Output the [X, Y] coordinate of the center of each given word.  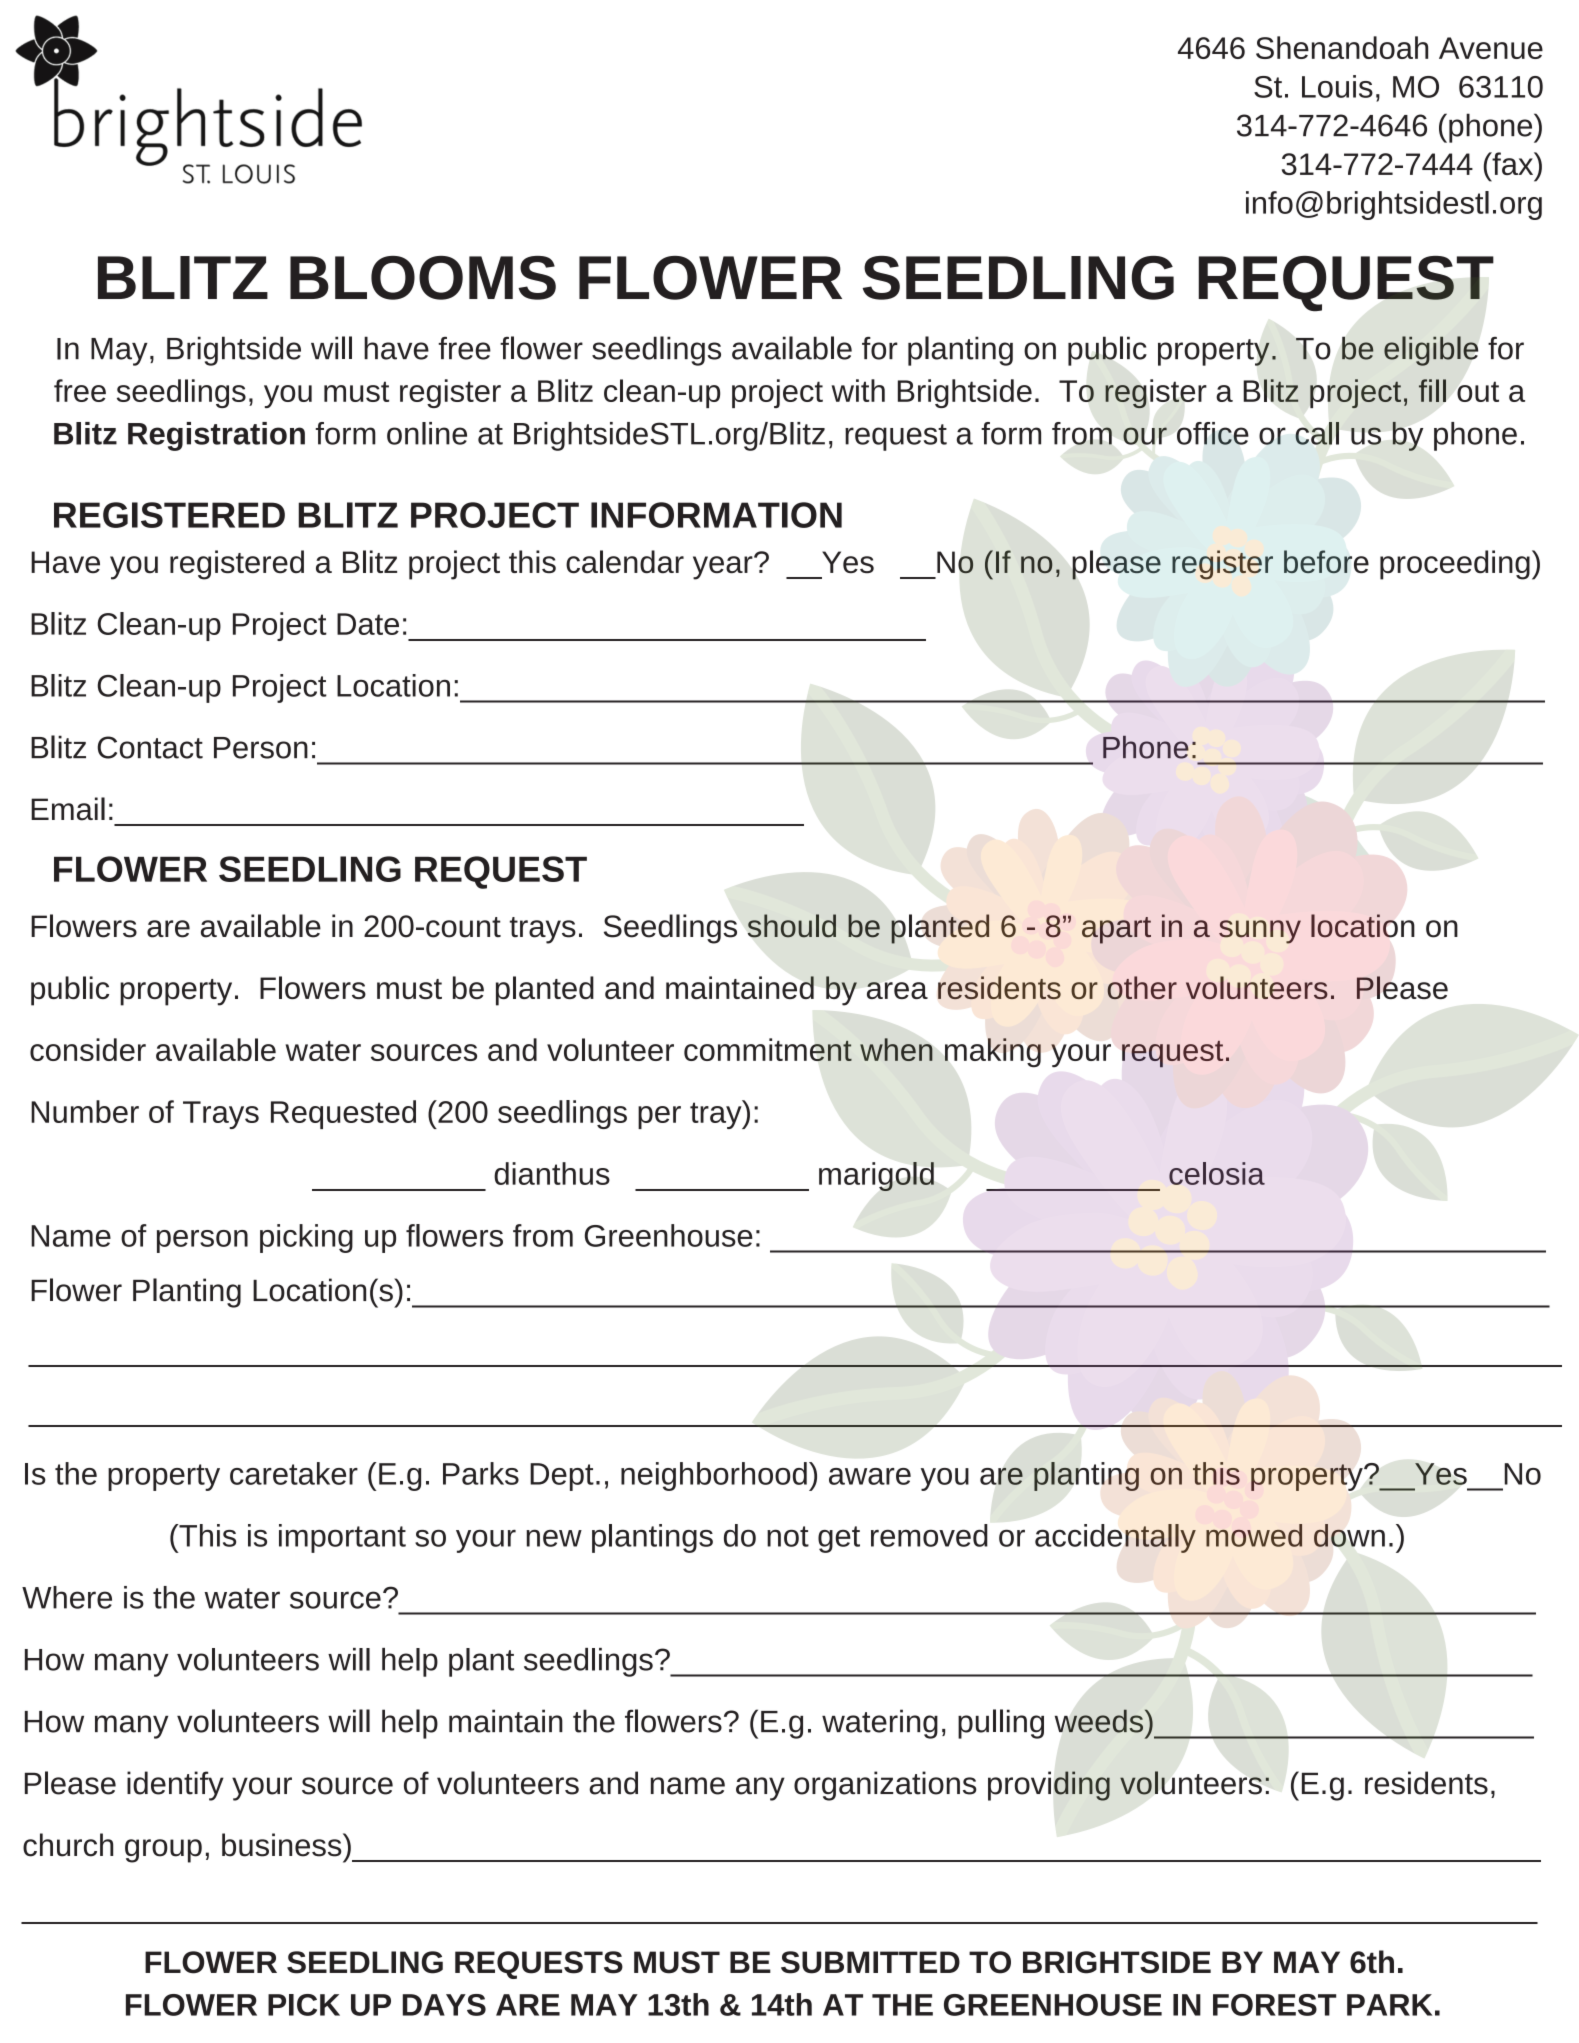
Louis [1337, 86]
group [163, 1851]
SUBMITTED [870, 1962]
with [858, 390]
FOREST [1274, 2005]
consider [88, 1049]
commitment [768, 1049]
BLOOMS [423, 278]
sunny [1260, 932]
